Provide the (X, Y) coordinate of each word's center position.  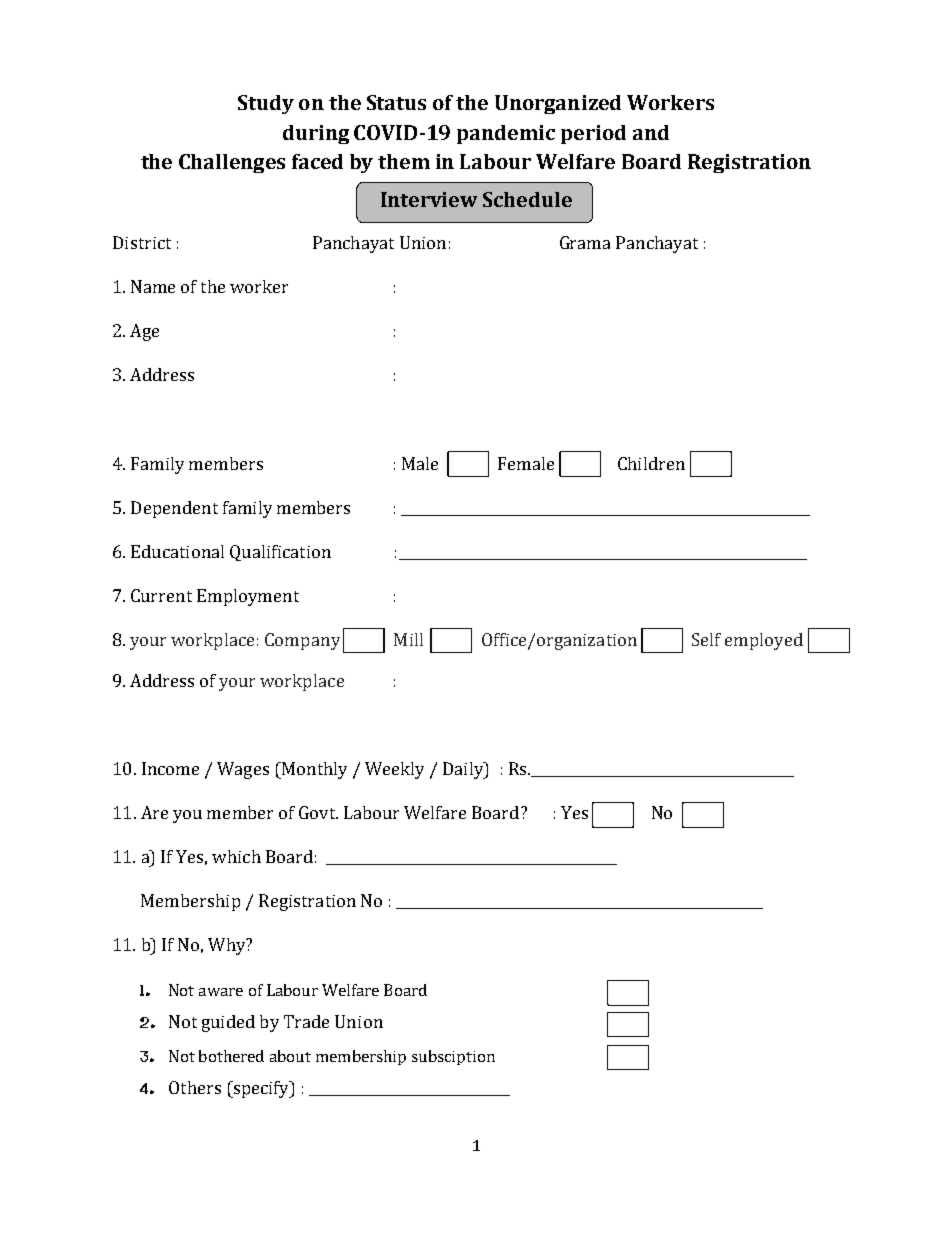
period (593, 134)
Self (706, 639)
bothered (231, 1056)
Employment (248, 597)
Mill (408, 639)
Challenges (232, 163)
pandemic (506, 134)
